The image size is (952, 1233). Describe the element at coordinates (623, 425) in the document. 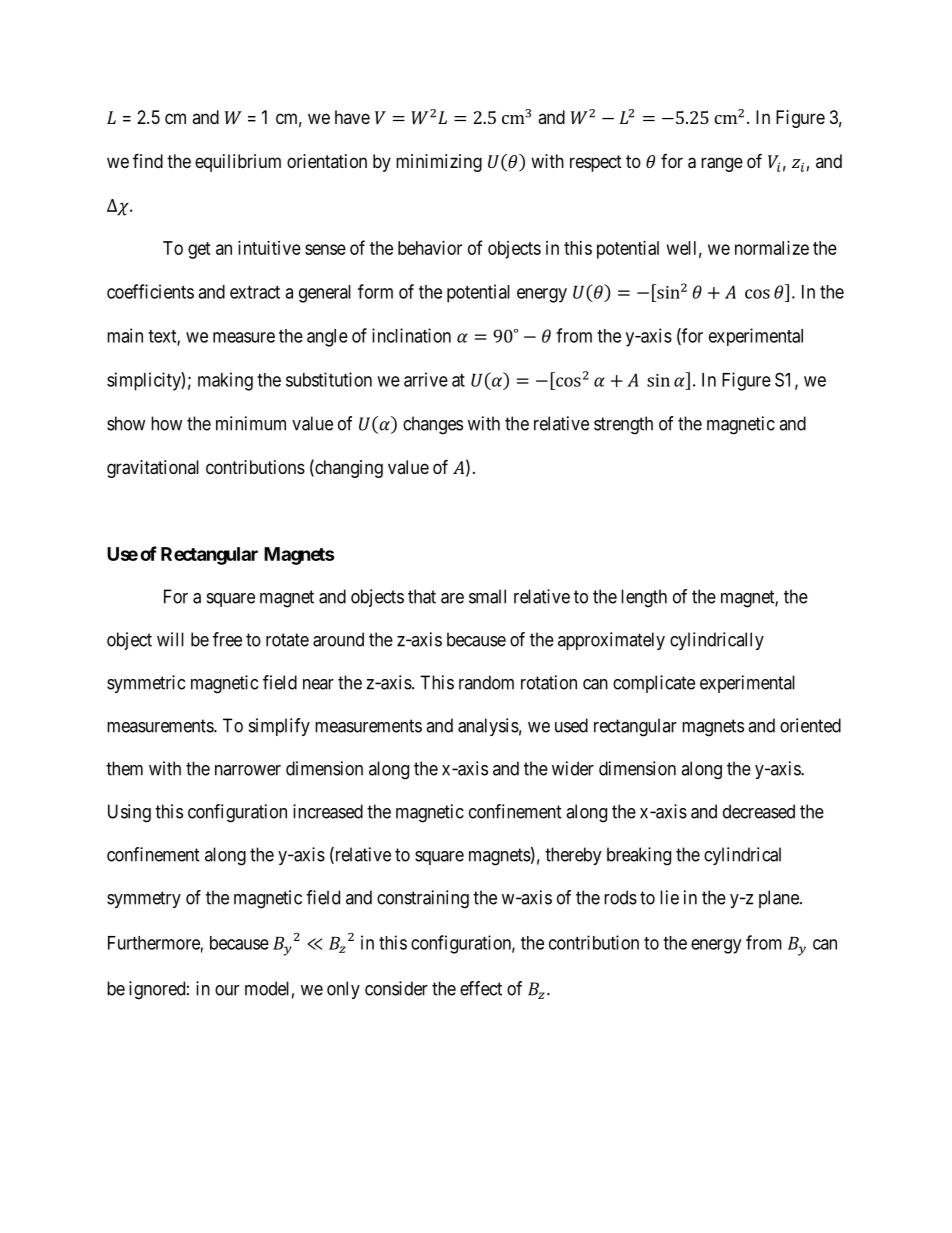

I see `strength` at that location.
